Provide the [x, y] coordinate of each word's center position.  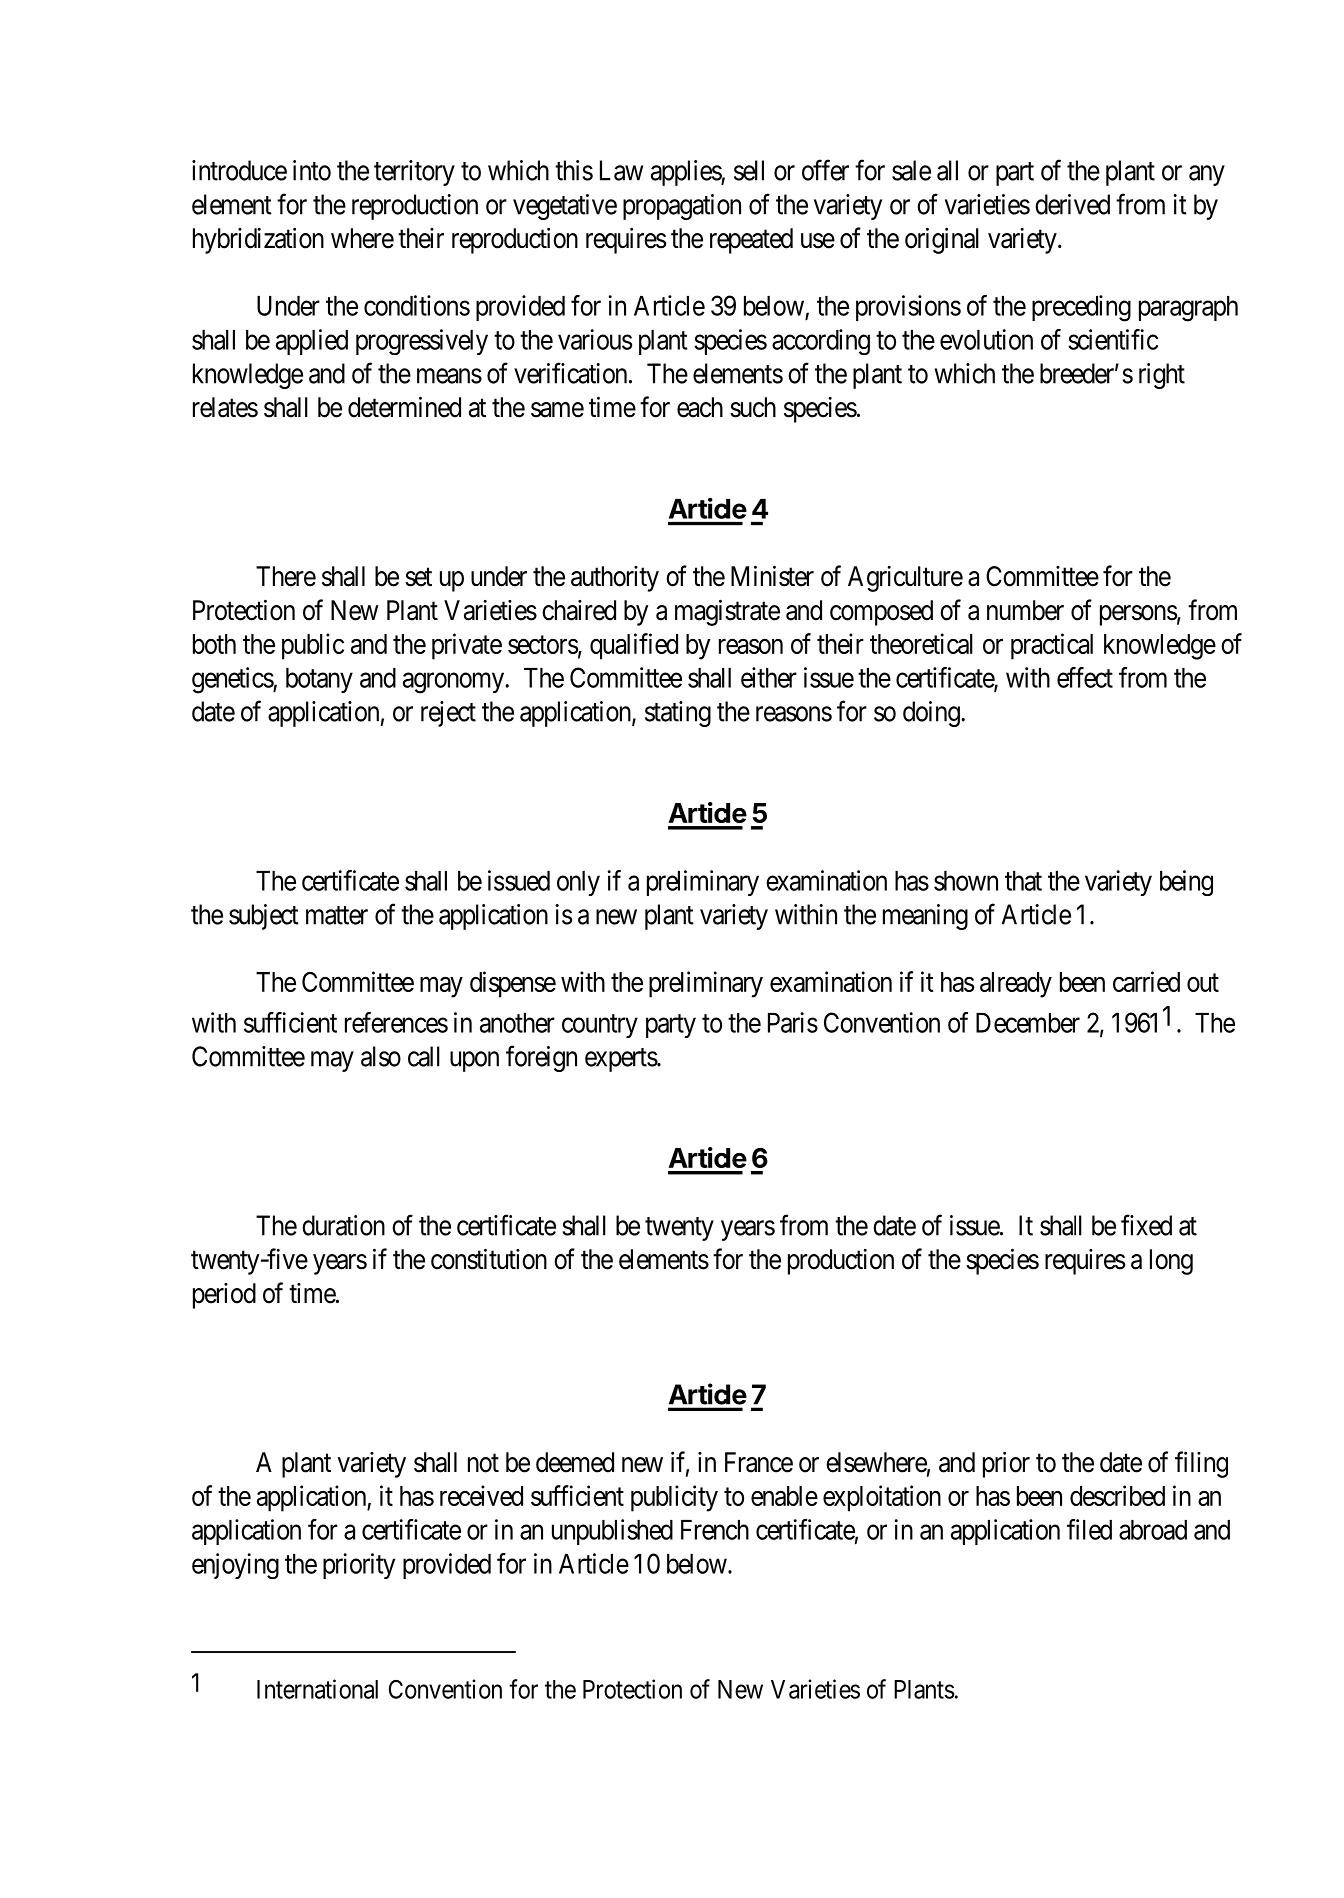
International [317, 1689]
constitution [489, 1259]
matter [337, 915]
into [312, 170]
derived [1072, 204]
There [286, 576]
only [578, 883]
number [1025, 610]
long [1171, 1262]
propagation [682, 207]
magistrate [727, 612]
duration [343, 1225]
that [1023, 881]
